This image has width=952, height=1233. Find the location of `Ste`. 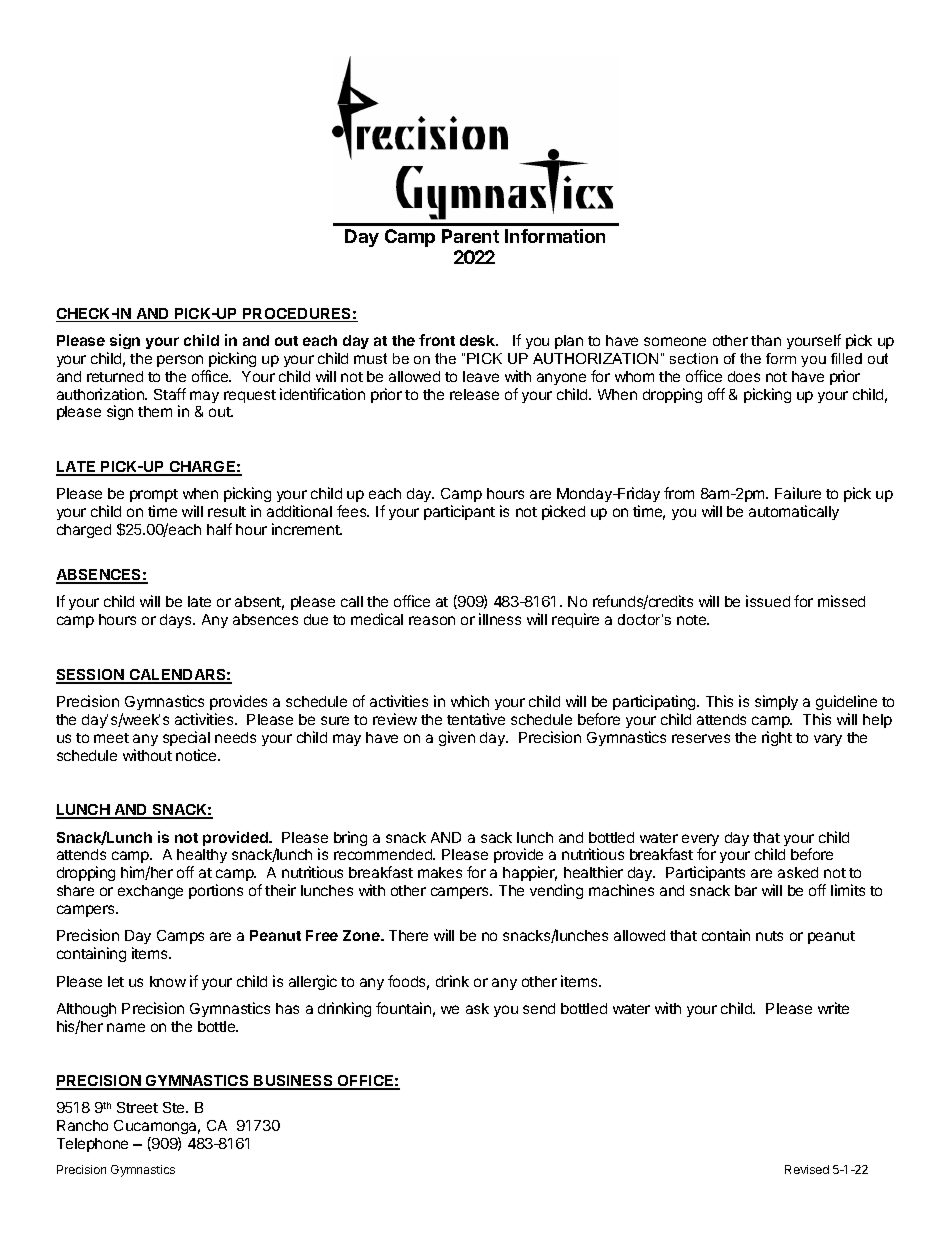

Ste is located at coordinates (175, 1107).
